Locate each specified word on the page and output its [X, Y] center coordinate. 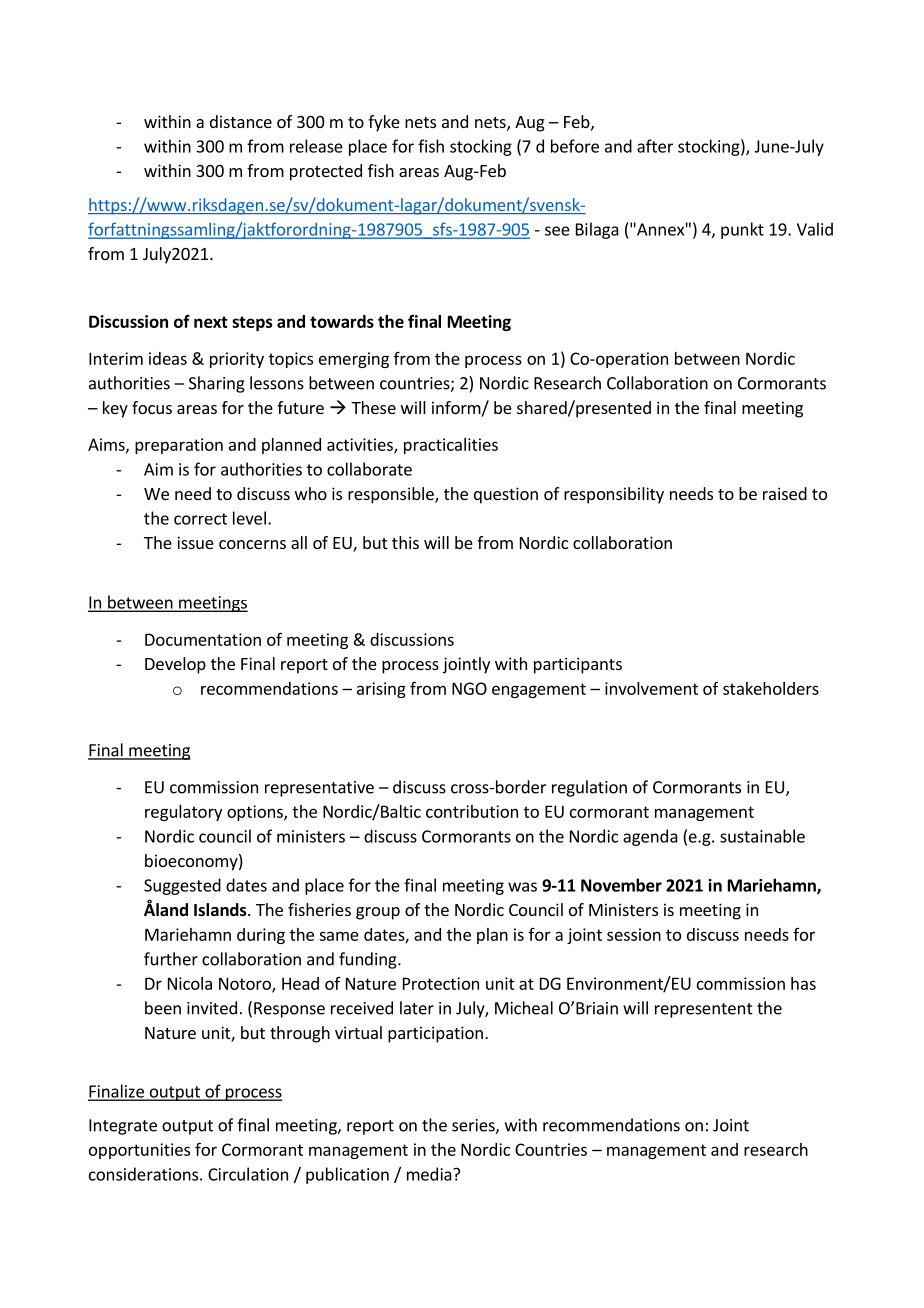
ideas [168, 358]
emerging [354, 360]
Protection [441, 983]
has [803, 983]
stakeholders [771, 688]
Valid [815, 229]
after [655, 146]
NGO [469, 688]
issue [195, 542]
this [405, 542]
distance [241, 121]
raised [785, 493]
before [575, 146]
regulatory [183, 813]
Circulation [248, 1174]
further [171, 959]
